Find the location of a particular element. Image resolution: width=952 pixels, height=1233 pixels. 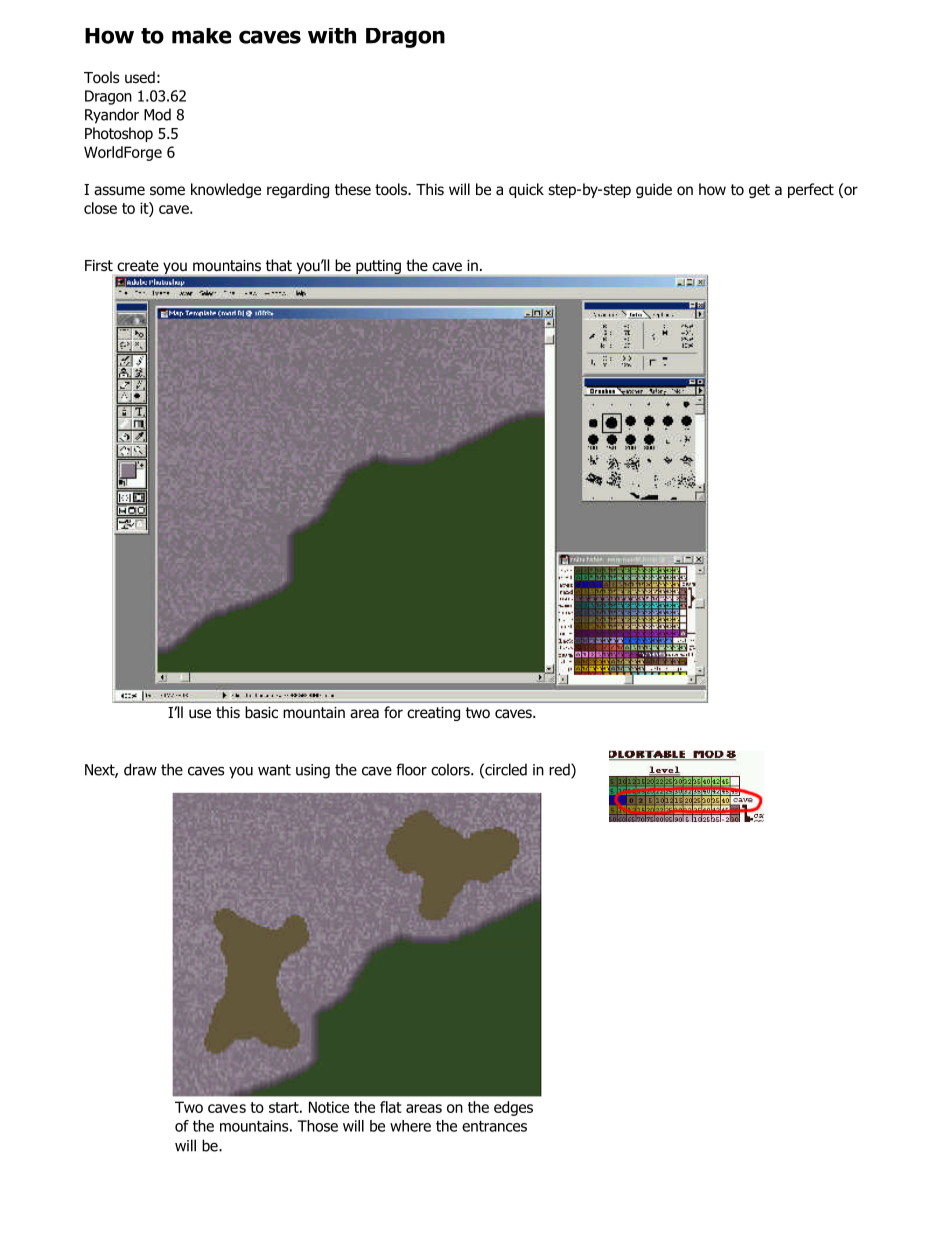

get is located at coordinates (759, 191).
